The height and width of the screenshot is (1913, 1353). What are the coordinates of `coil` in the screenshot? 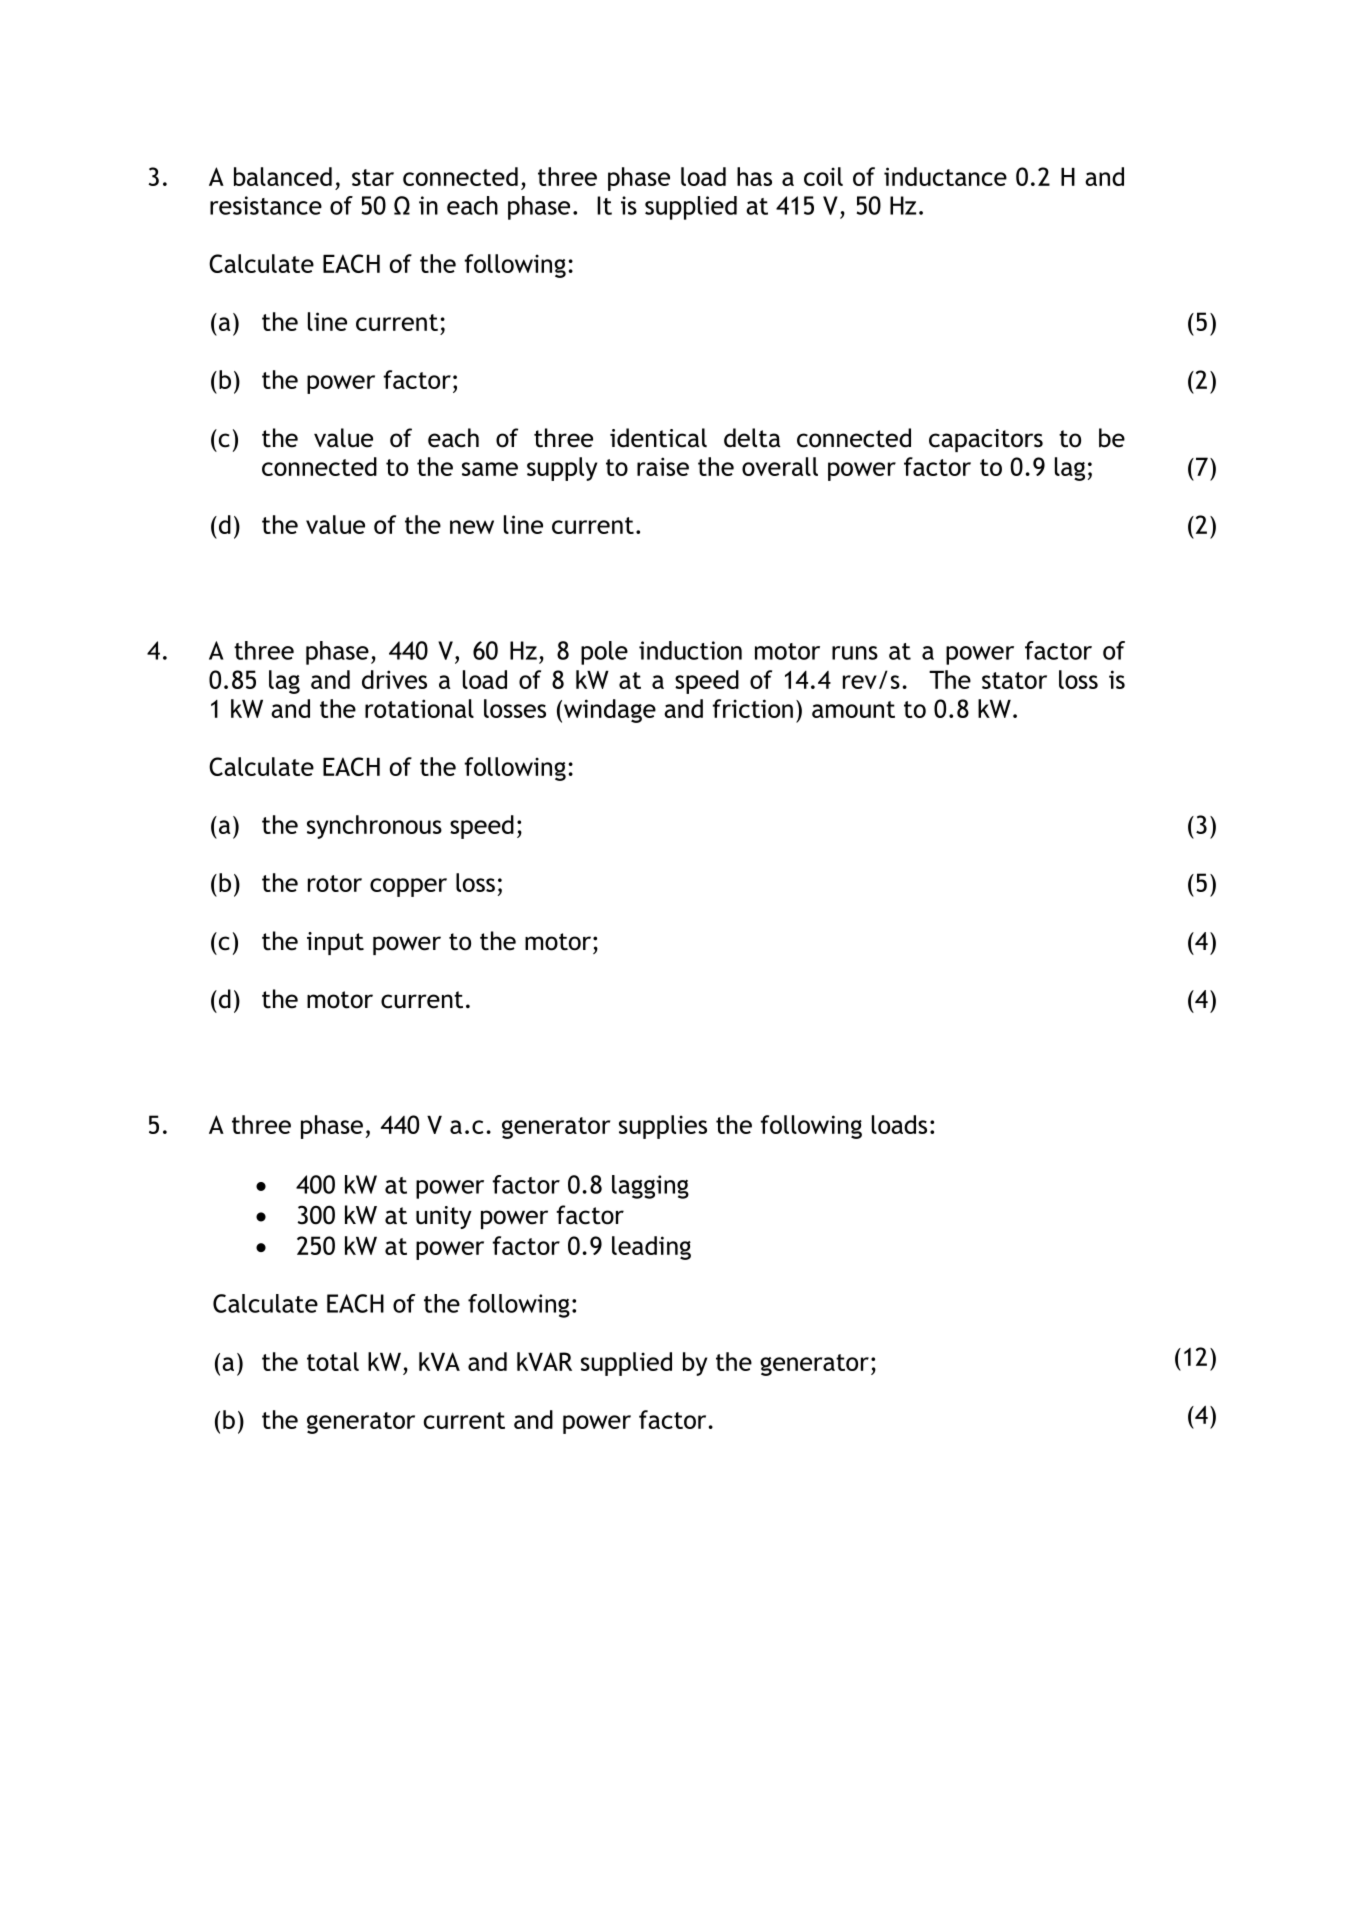 It's located at (823, 176).
